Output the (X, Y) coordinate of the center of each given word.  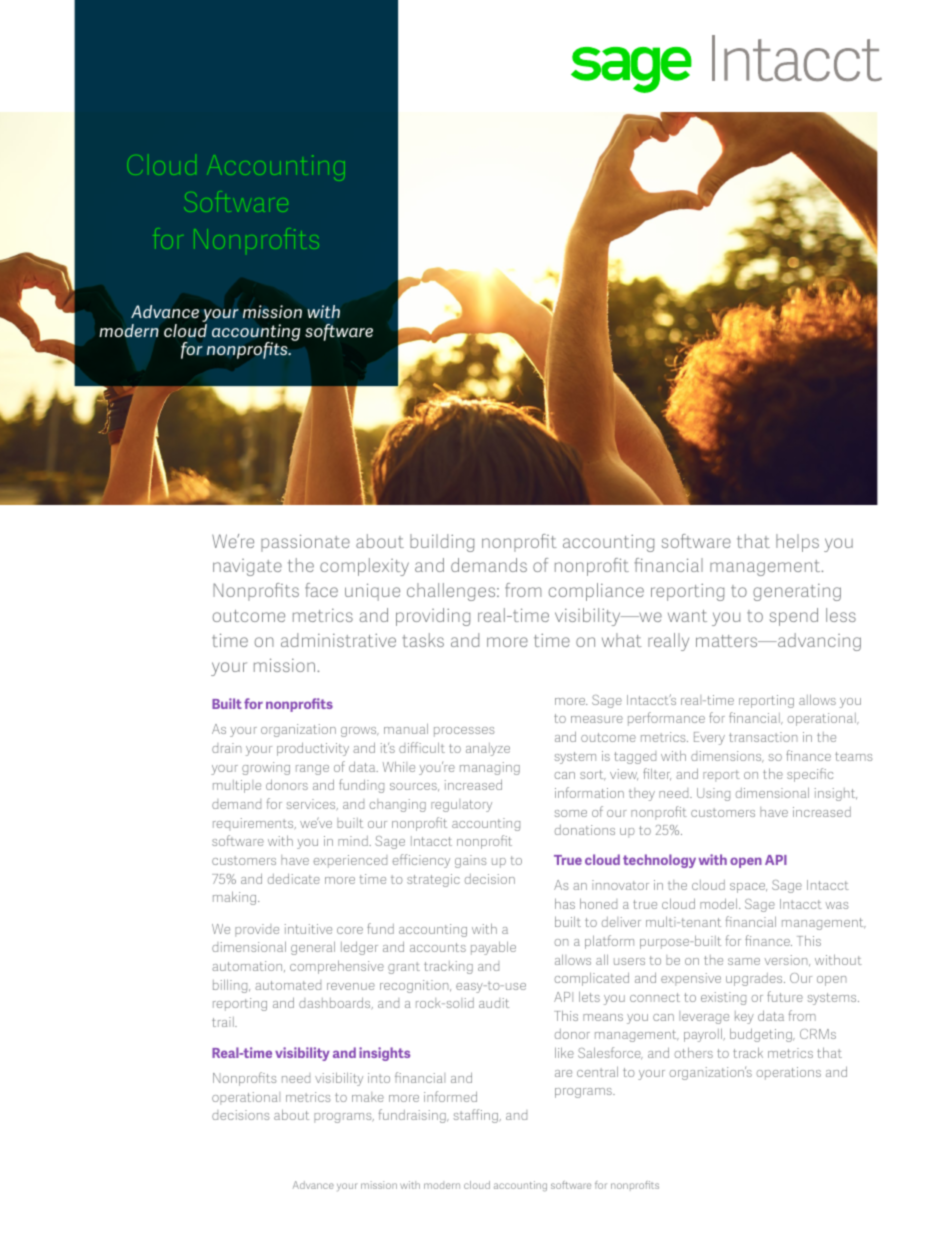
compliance (596, 592)
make (368, 1097)
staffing (475, 1116)
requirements (254, 824)
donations (585, 830)
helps (797, 543)
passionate (305, 543)
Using (713, 794)
